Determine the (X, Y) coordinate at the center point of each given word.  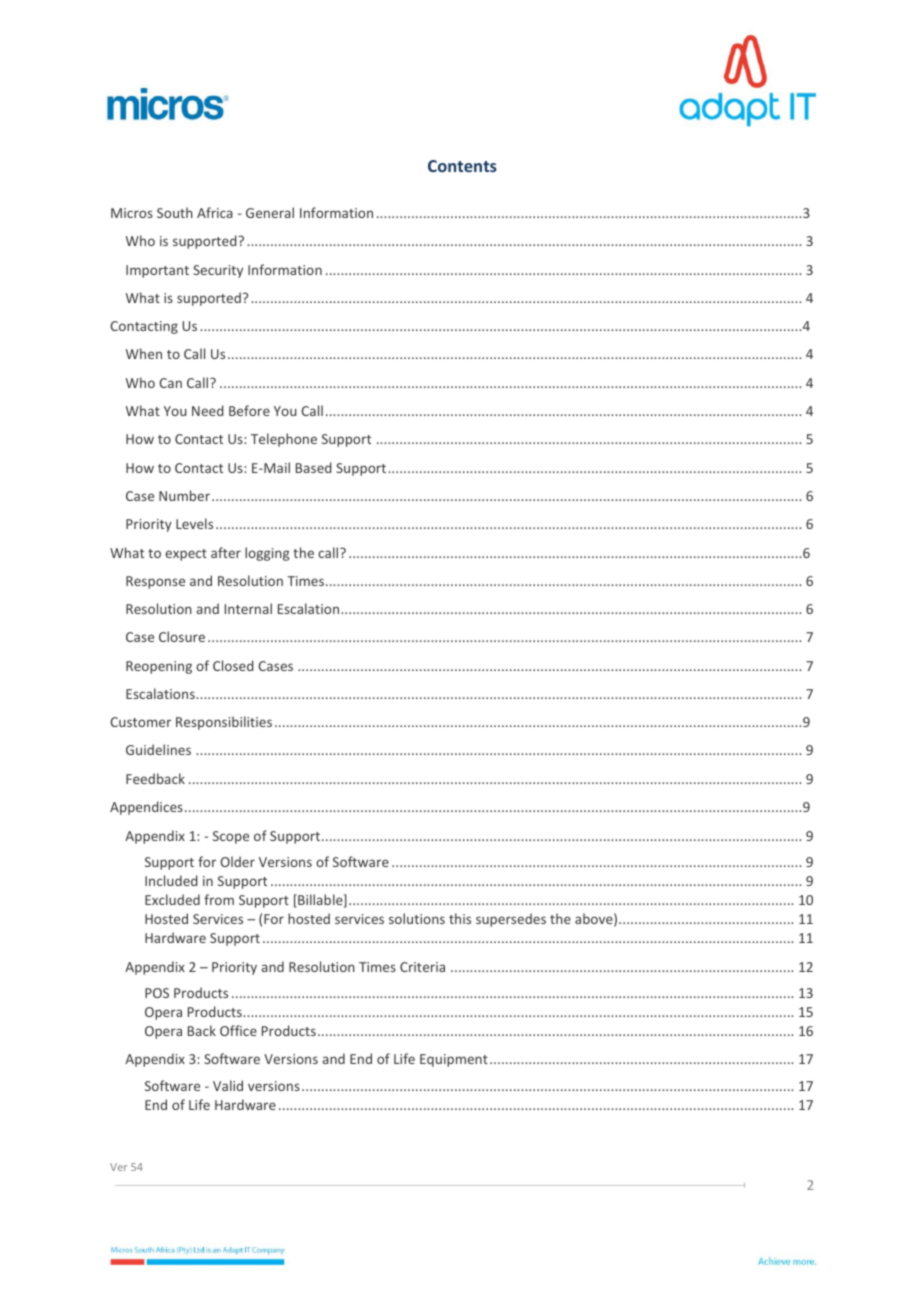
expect (186, 555)
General (270, 212)
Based (313, 467)
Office (238, 1030)
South (175, 212)
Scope (231, 837)
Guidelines (158, 749)
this (460, 918)
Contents (462, 166)
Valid (228, 1085)
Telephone (284, 440)
